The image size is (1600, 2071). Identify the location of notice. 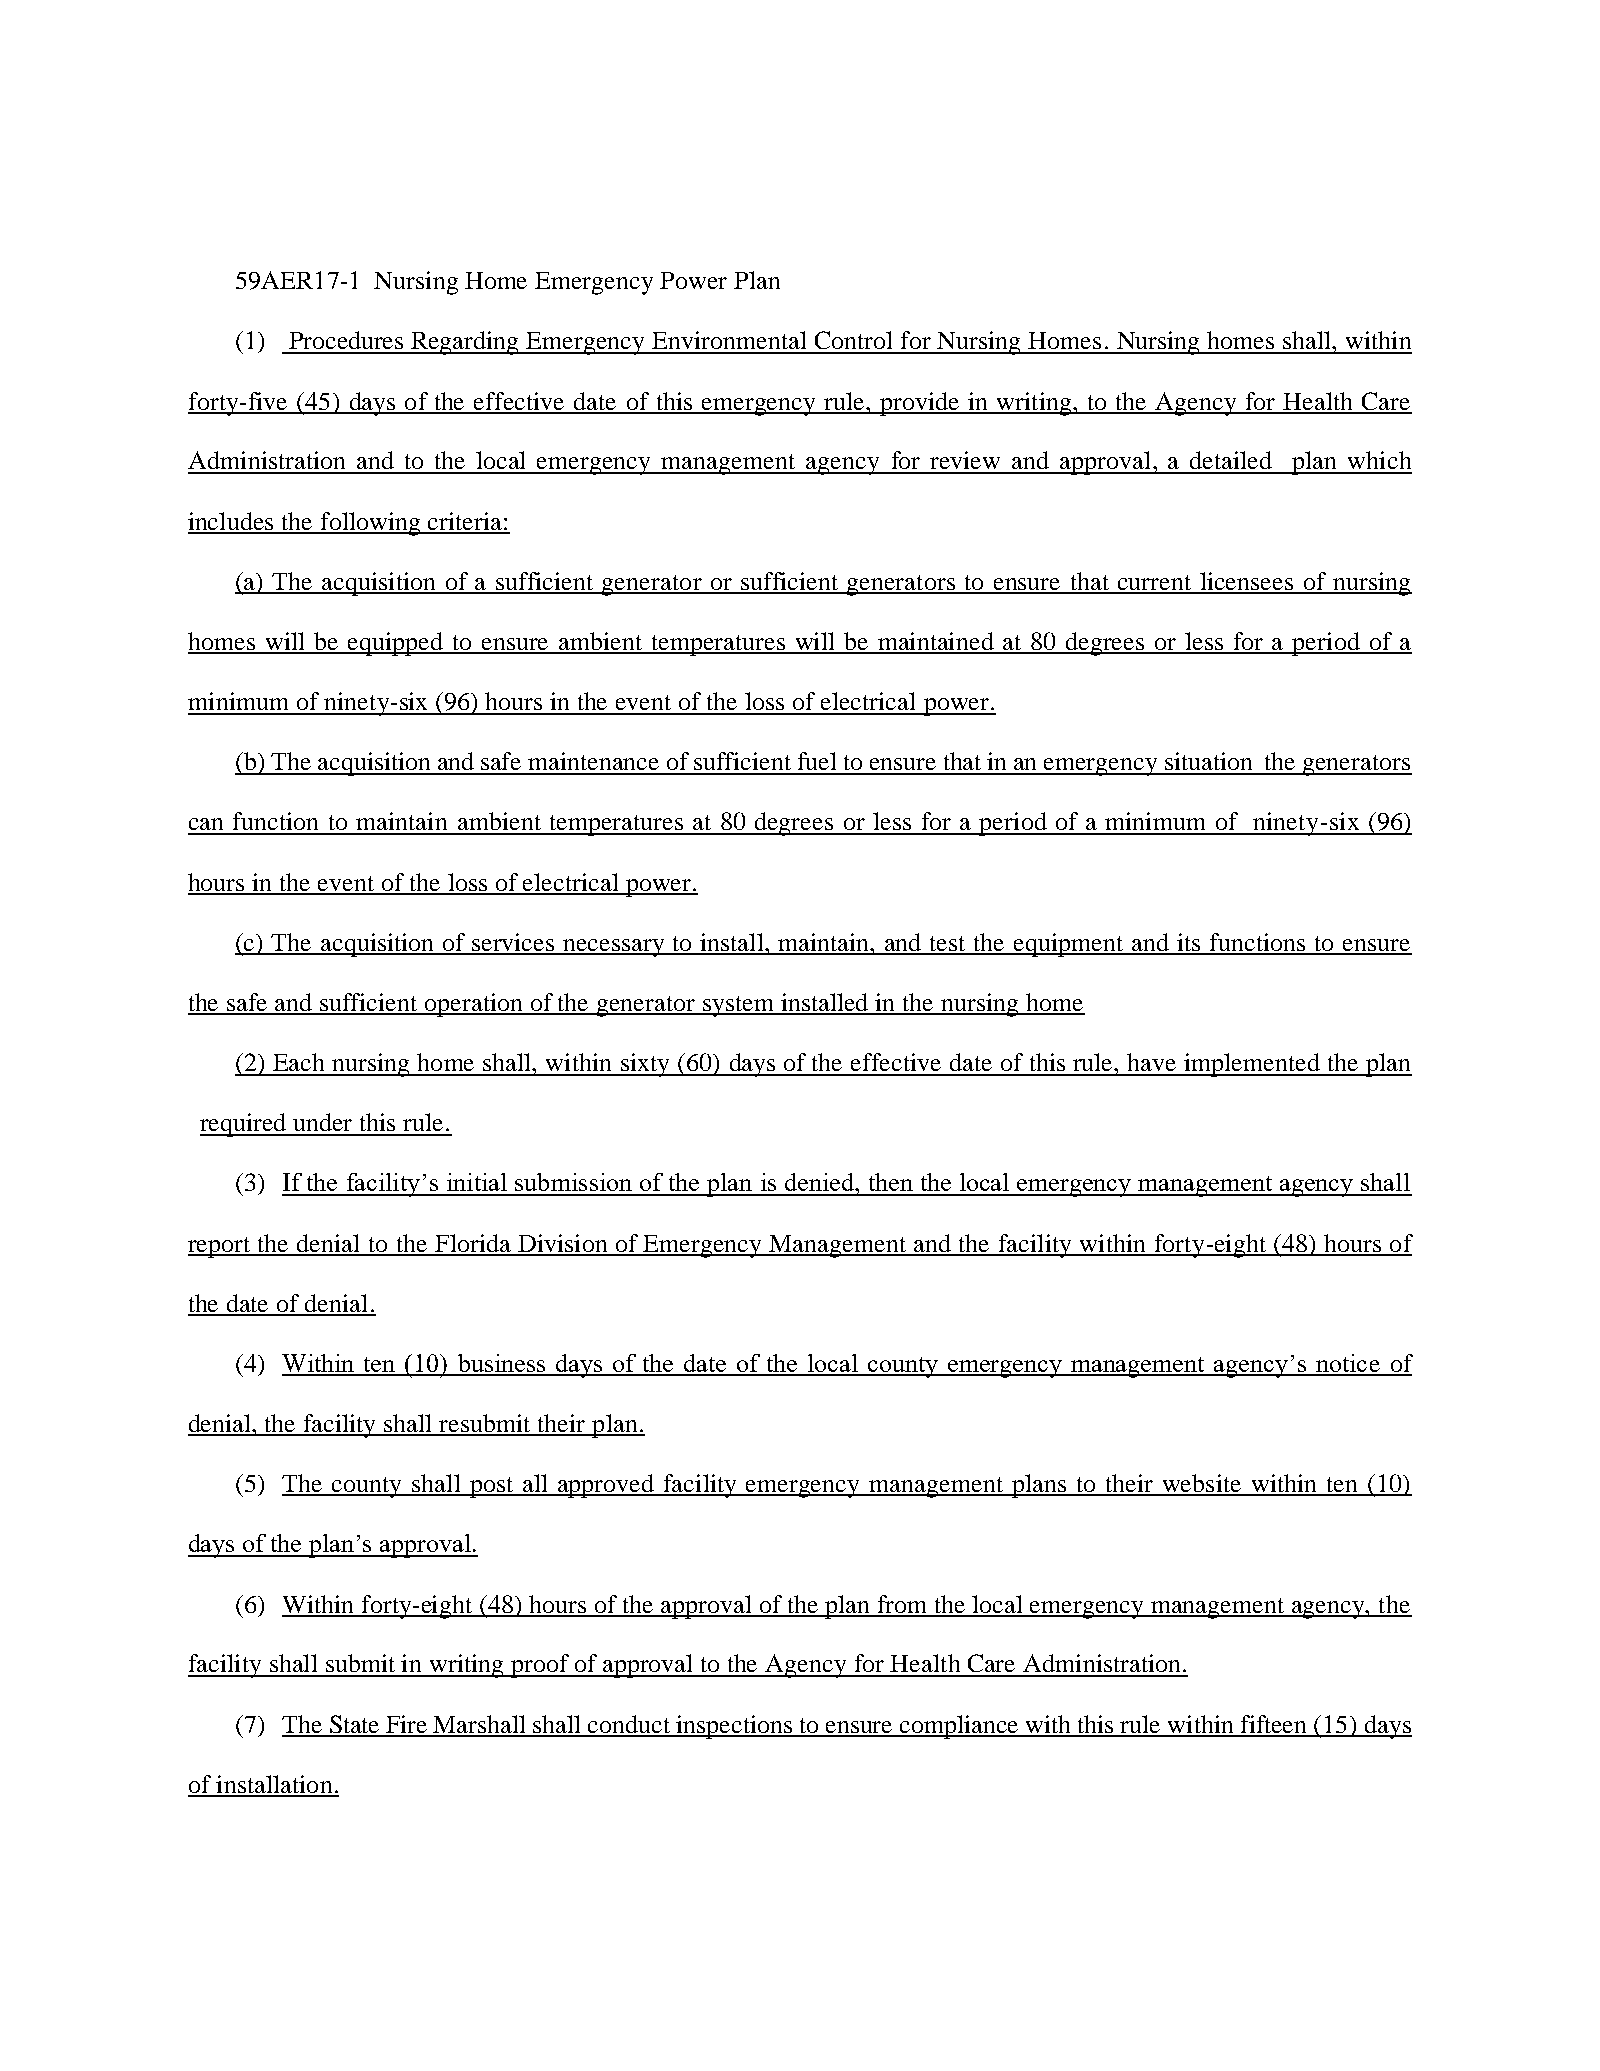
(1348, 1364).
